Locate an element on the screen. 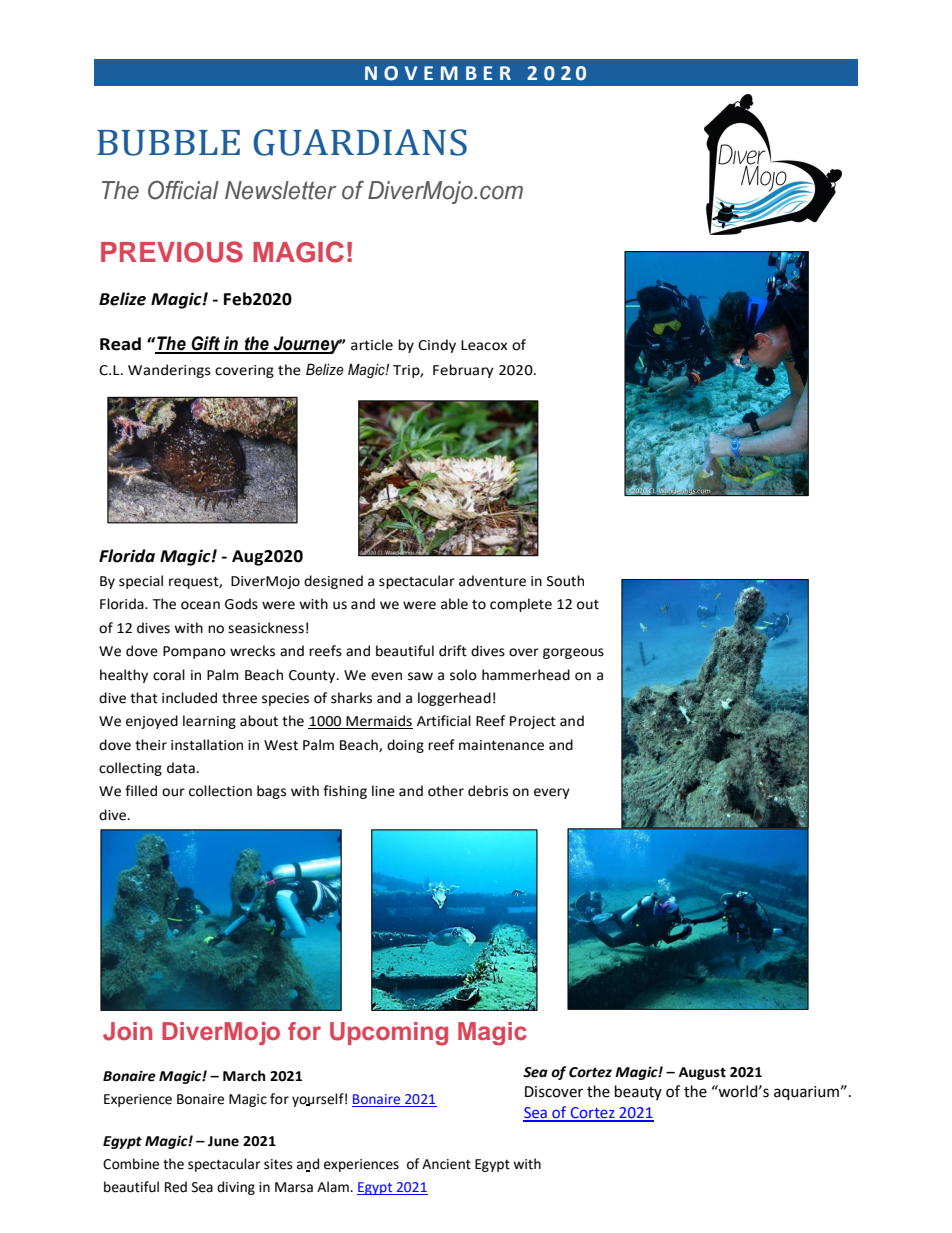 The height and width of the screenshot is (1233, 952). South is located at coordinates (565, 581).
